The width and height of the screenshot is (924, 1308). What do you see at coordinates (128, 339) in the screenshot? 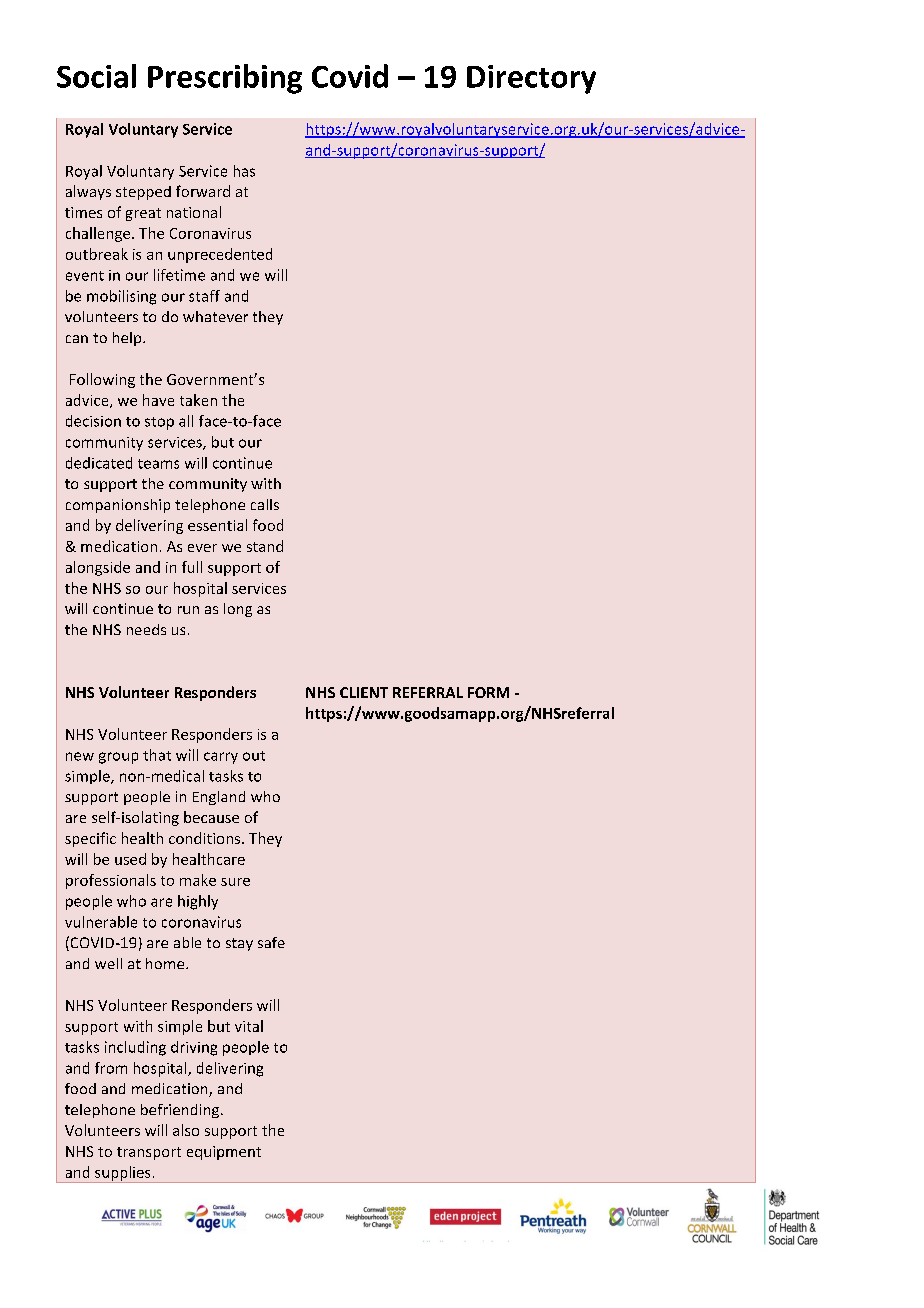
I see `help` at bounding box center [128, 339].
